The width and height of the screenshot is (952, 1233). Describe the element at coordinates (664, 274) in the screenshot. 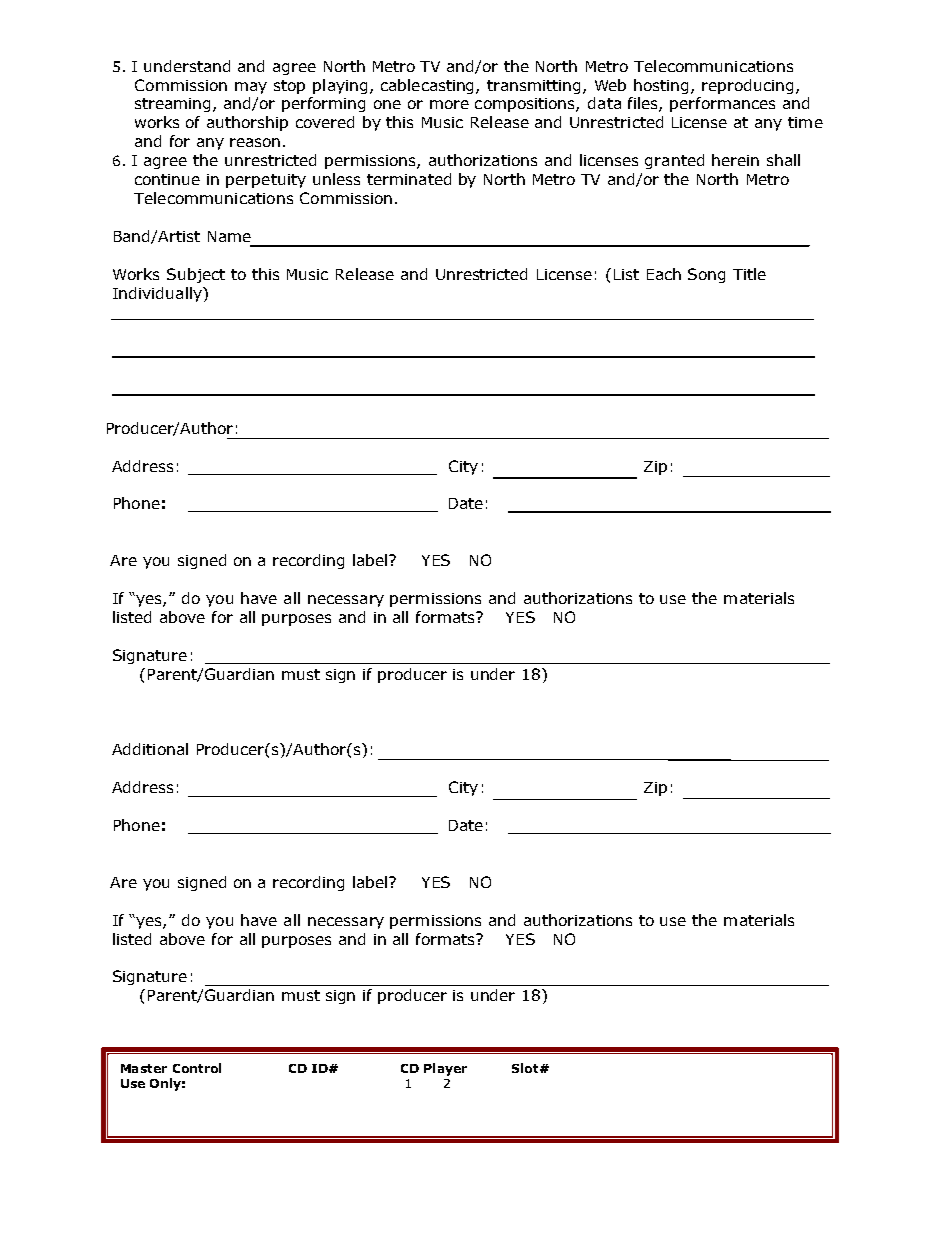

I see `Each` at that location.
